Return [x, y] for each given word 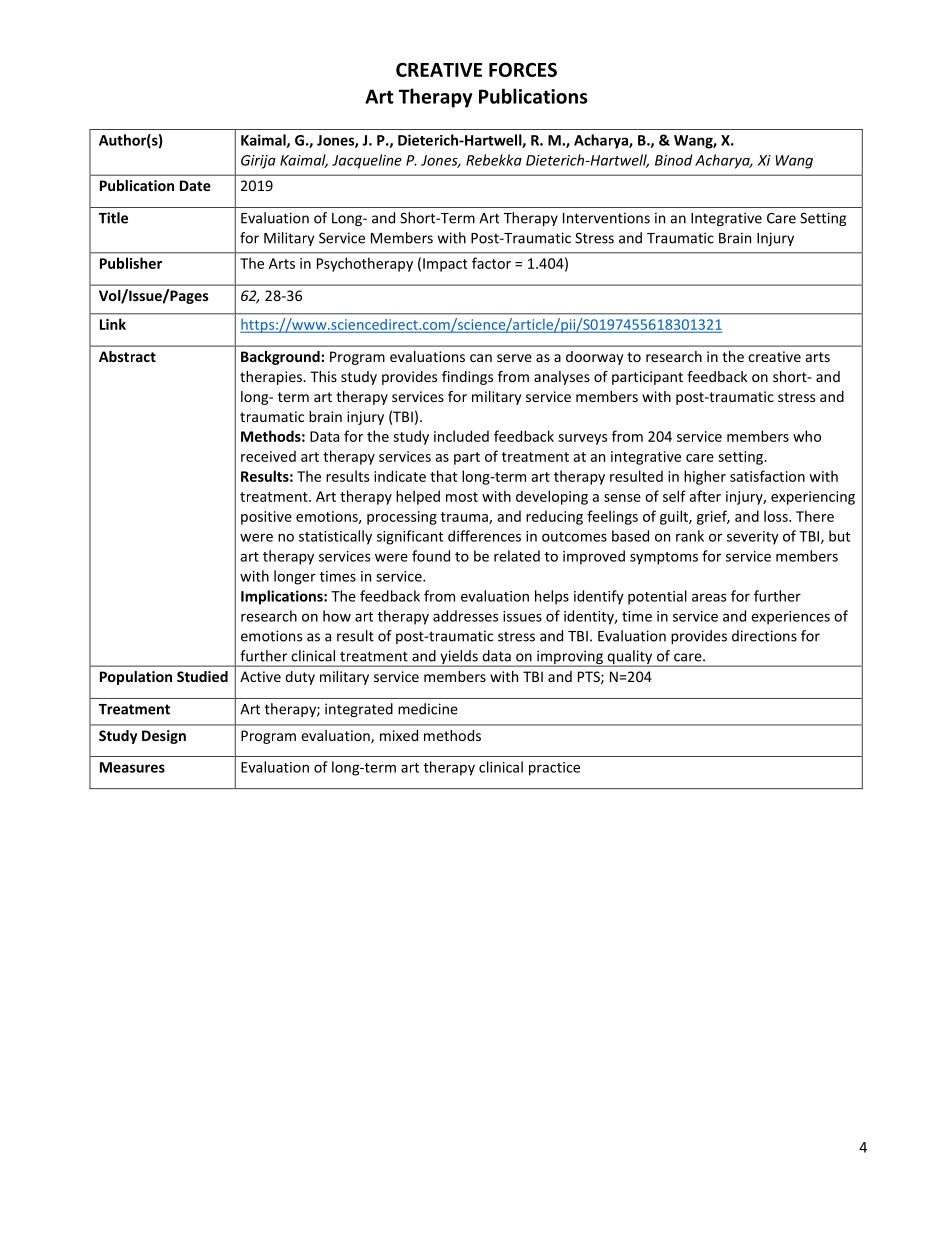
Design [164, 737]
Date [195, 185]
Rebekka [494, 160]
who [807, 436]
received [268, 456]
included [461, 436]
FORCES [523, 69]
